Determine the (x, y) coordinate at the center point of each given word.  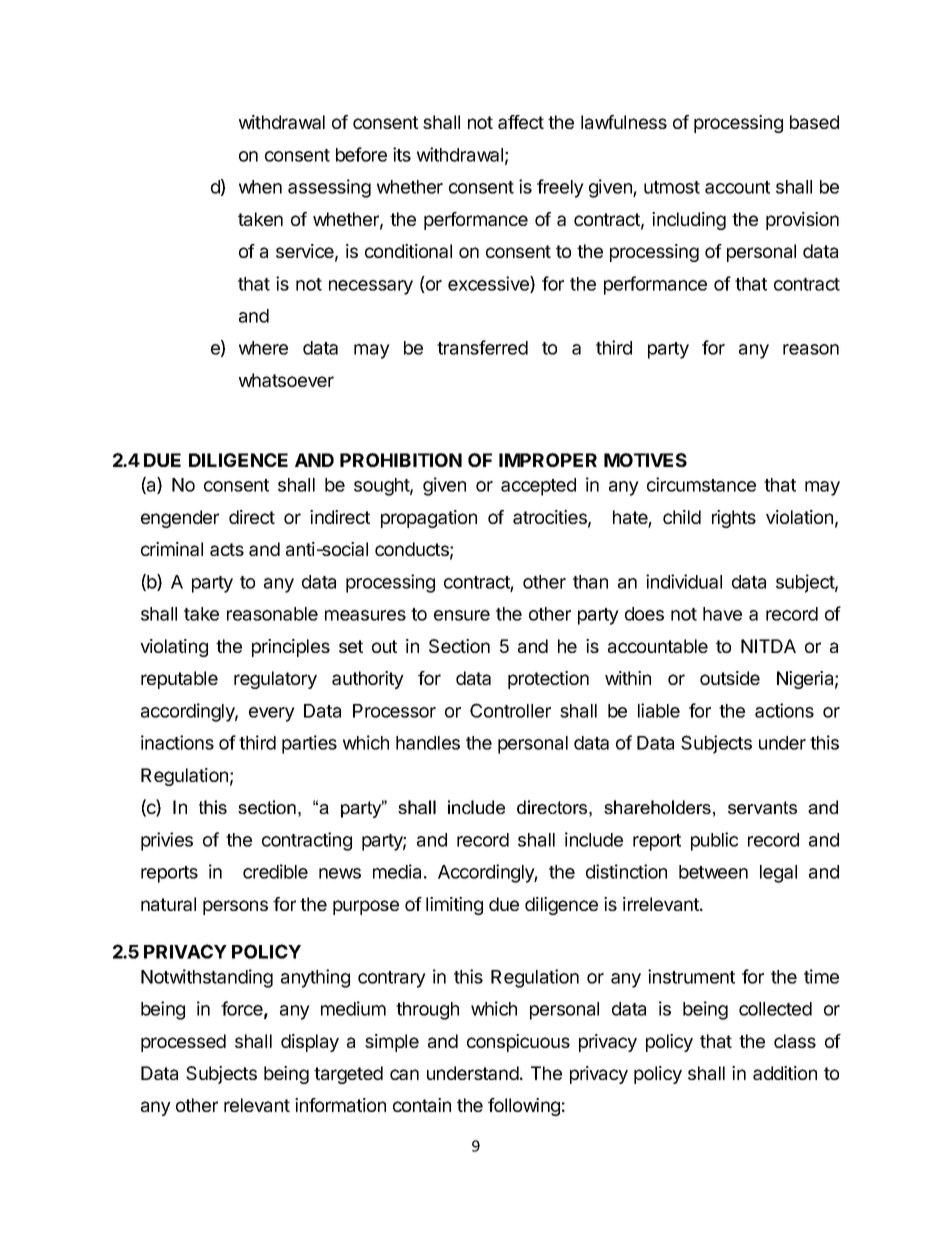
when (260, 187)
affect (521, 122)
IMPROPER (548, 460)
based (814, 122)
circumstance (701, 484)
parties (309, 744)
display (310, 1043)
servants (762, 807)
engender (180, 519)
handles (428, 743)
